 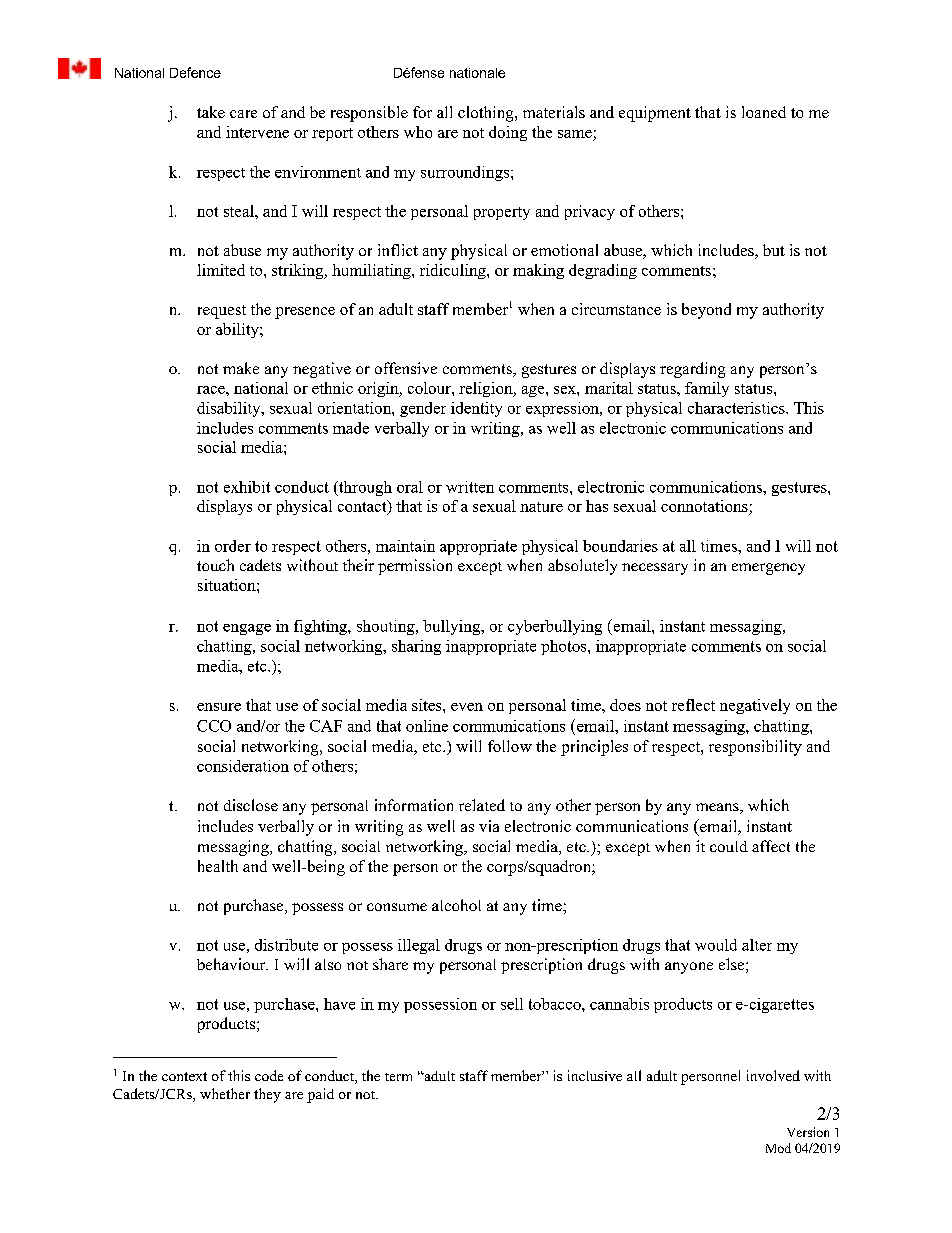 What do you see at coordinates (693, 705) in the screenshot?
I see `reflect` at bounding box center [693, 705].
